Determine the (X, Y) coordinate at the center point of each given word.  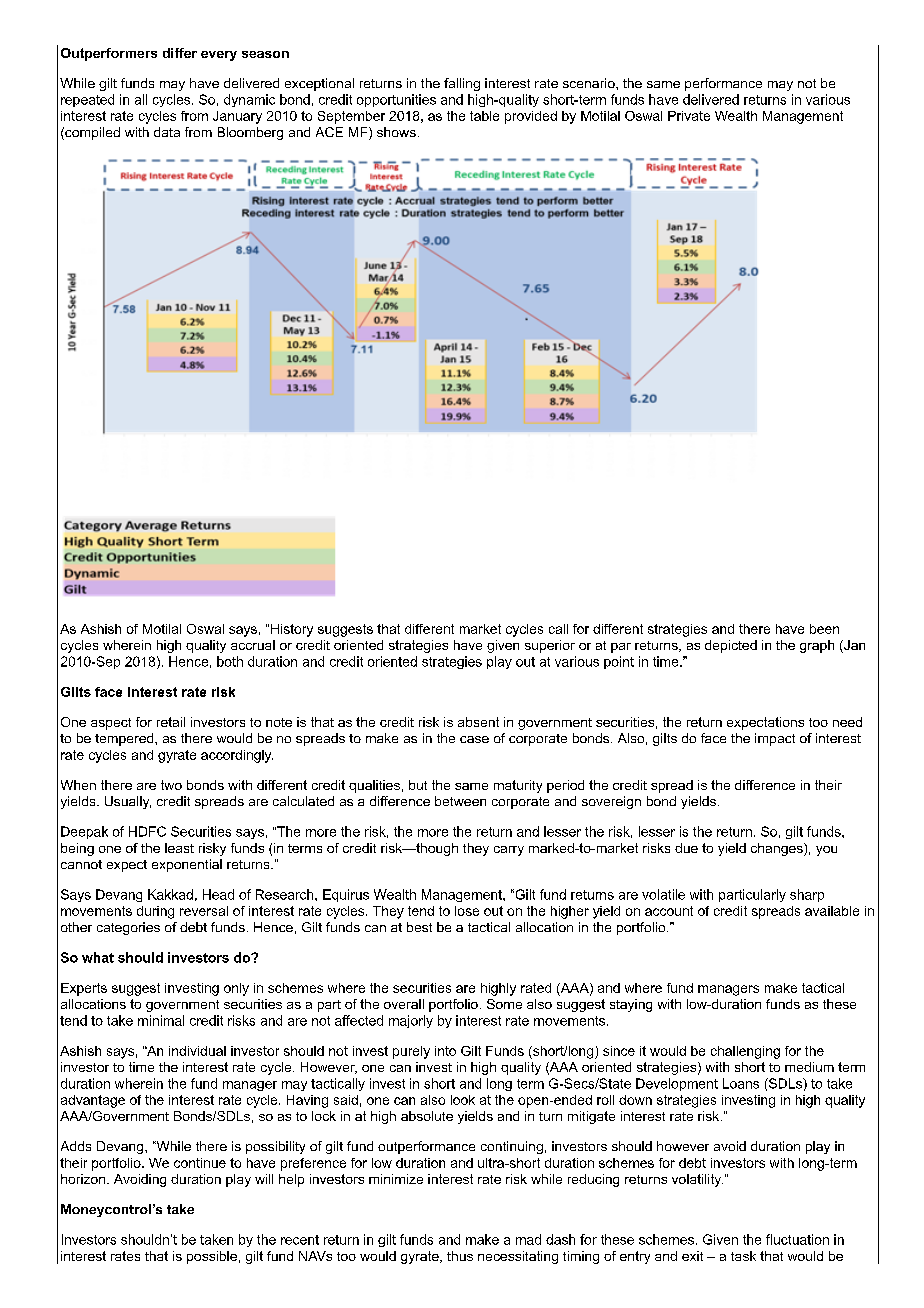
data (167, 132)
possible (212, 1257)
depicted (731, 646)
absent (478, 722)
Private (689, 116)
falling (462, 84)
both (230, 661)
